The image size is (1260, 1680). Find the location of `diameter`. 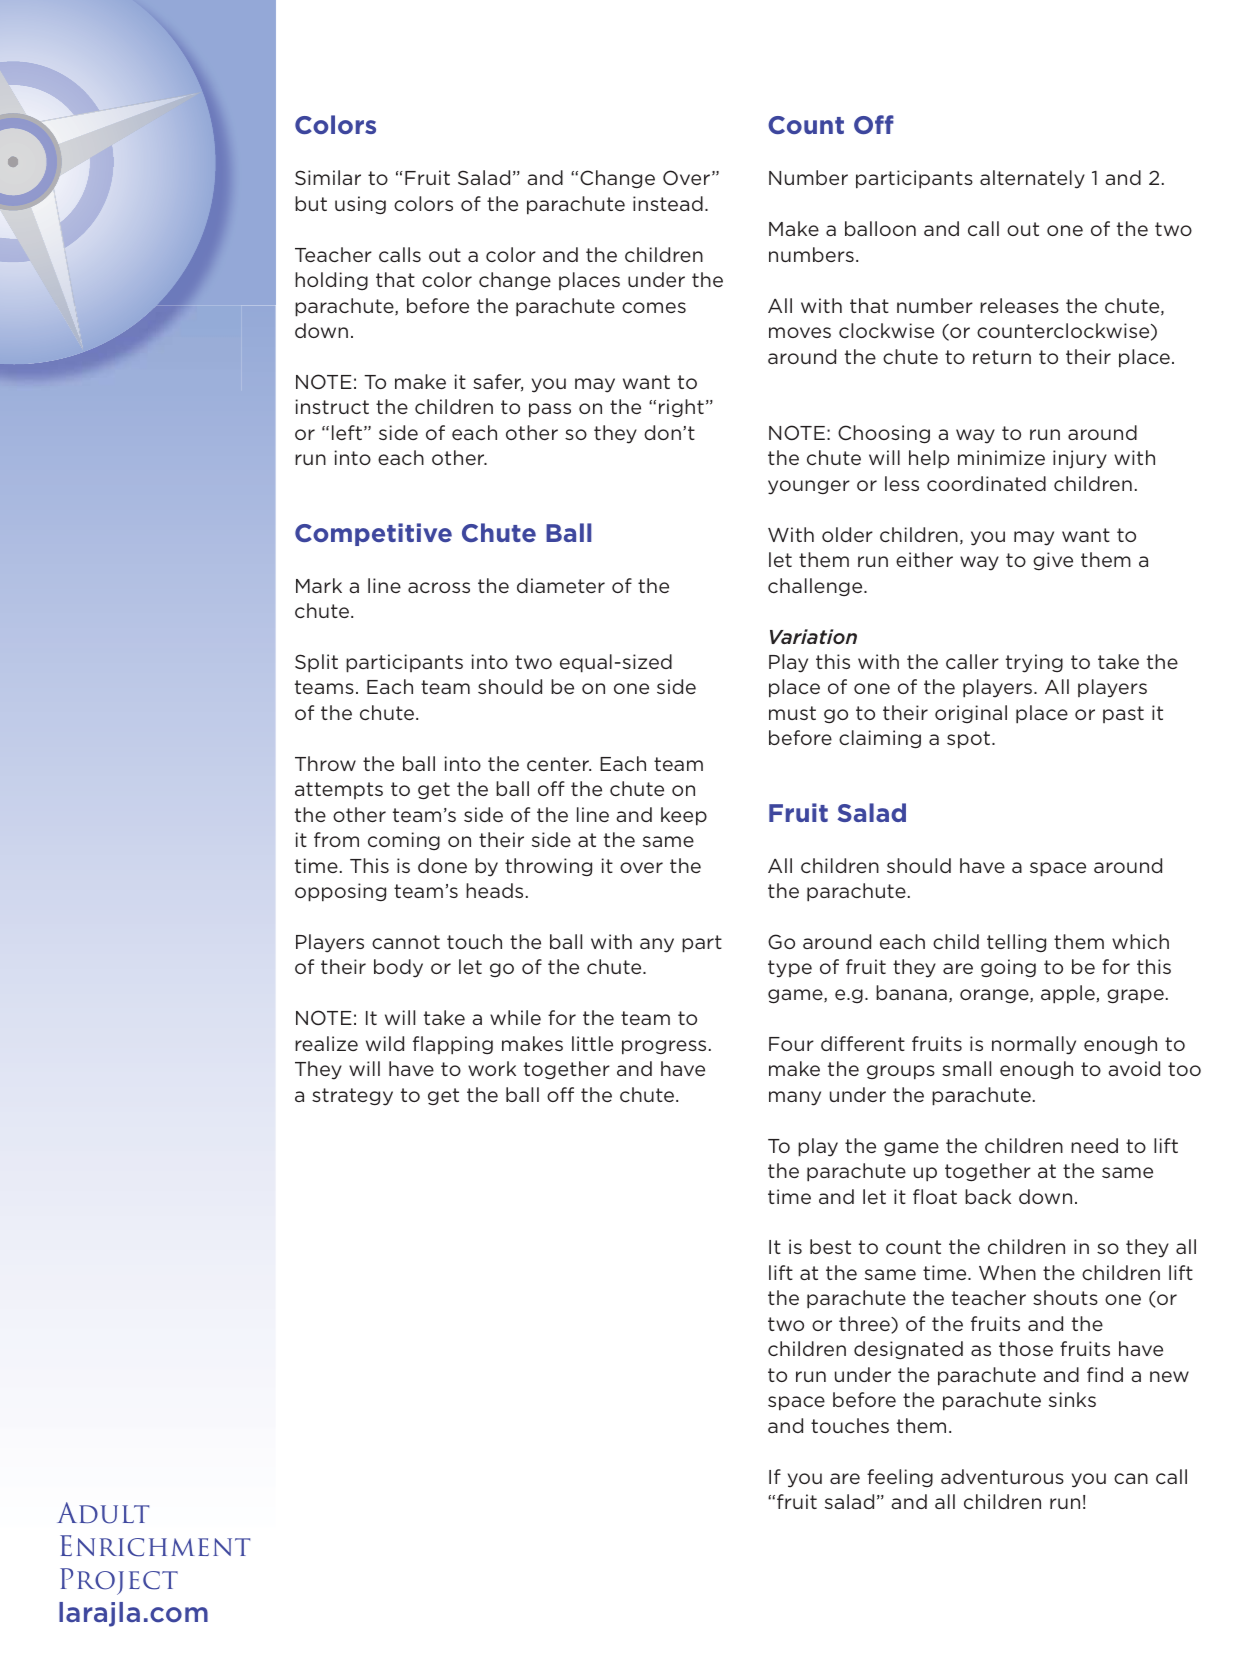

diameter is located at coordinates (561, 585).
